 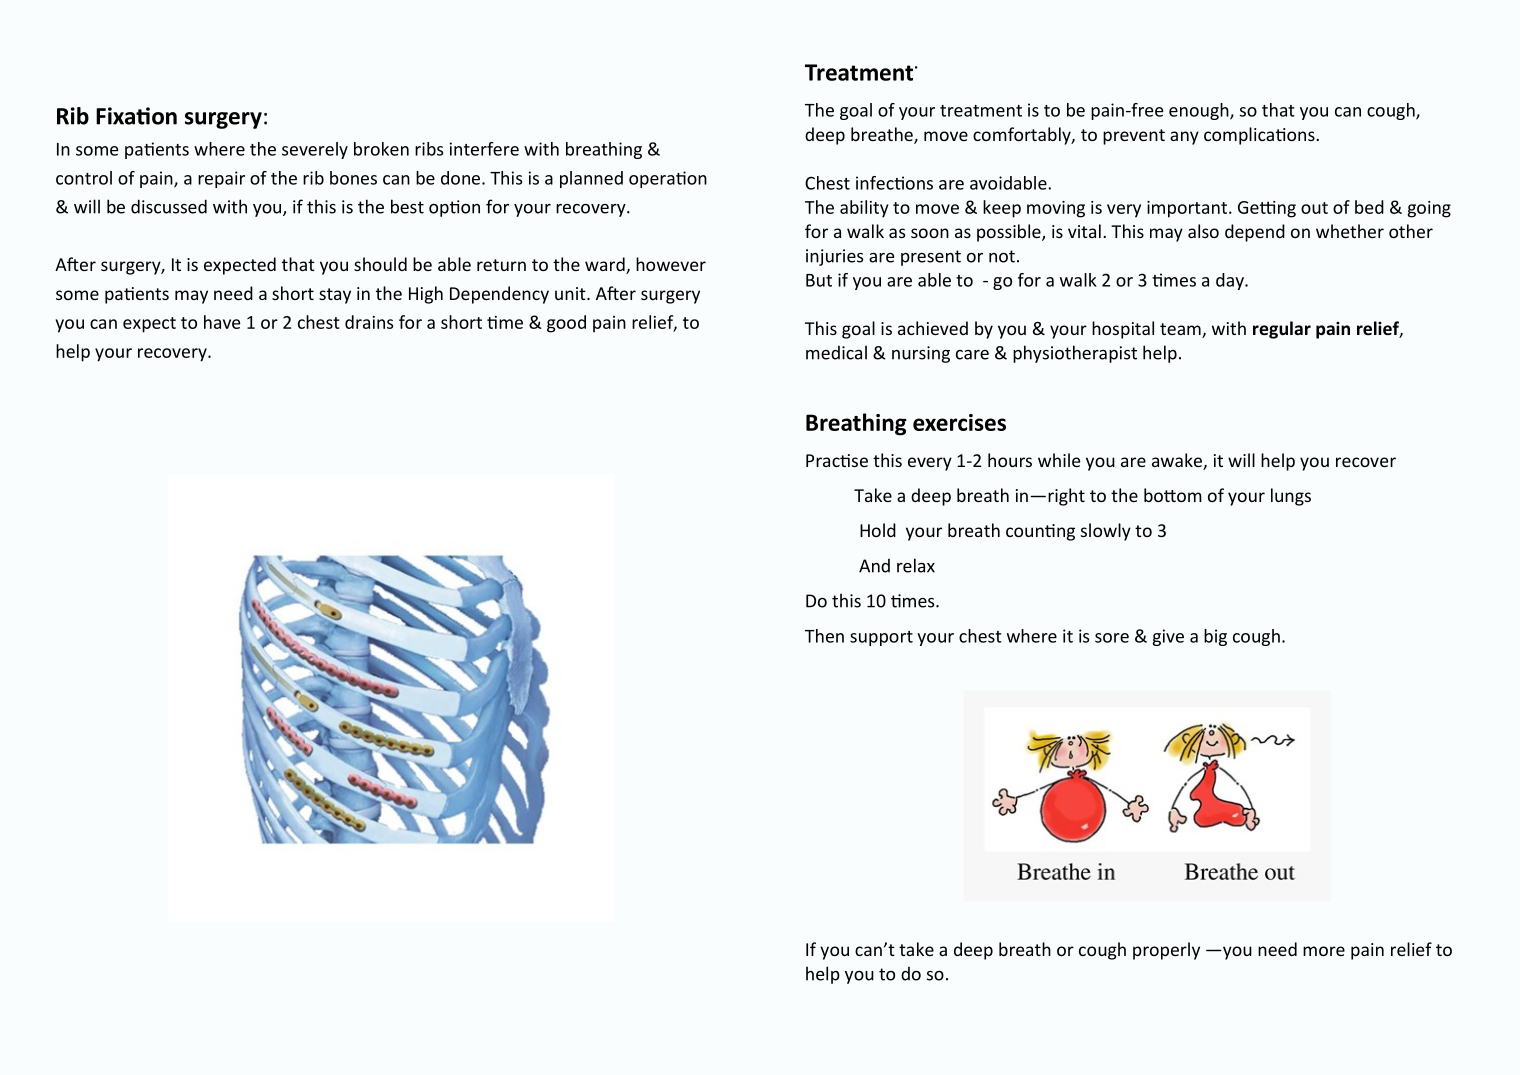 I want to click on complications, so click(x=1260, y=136).
